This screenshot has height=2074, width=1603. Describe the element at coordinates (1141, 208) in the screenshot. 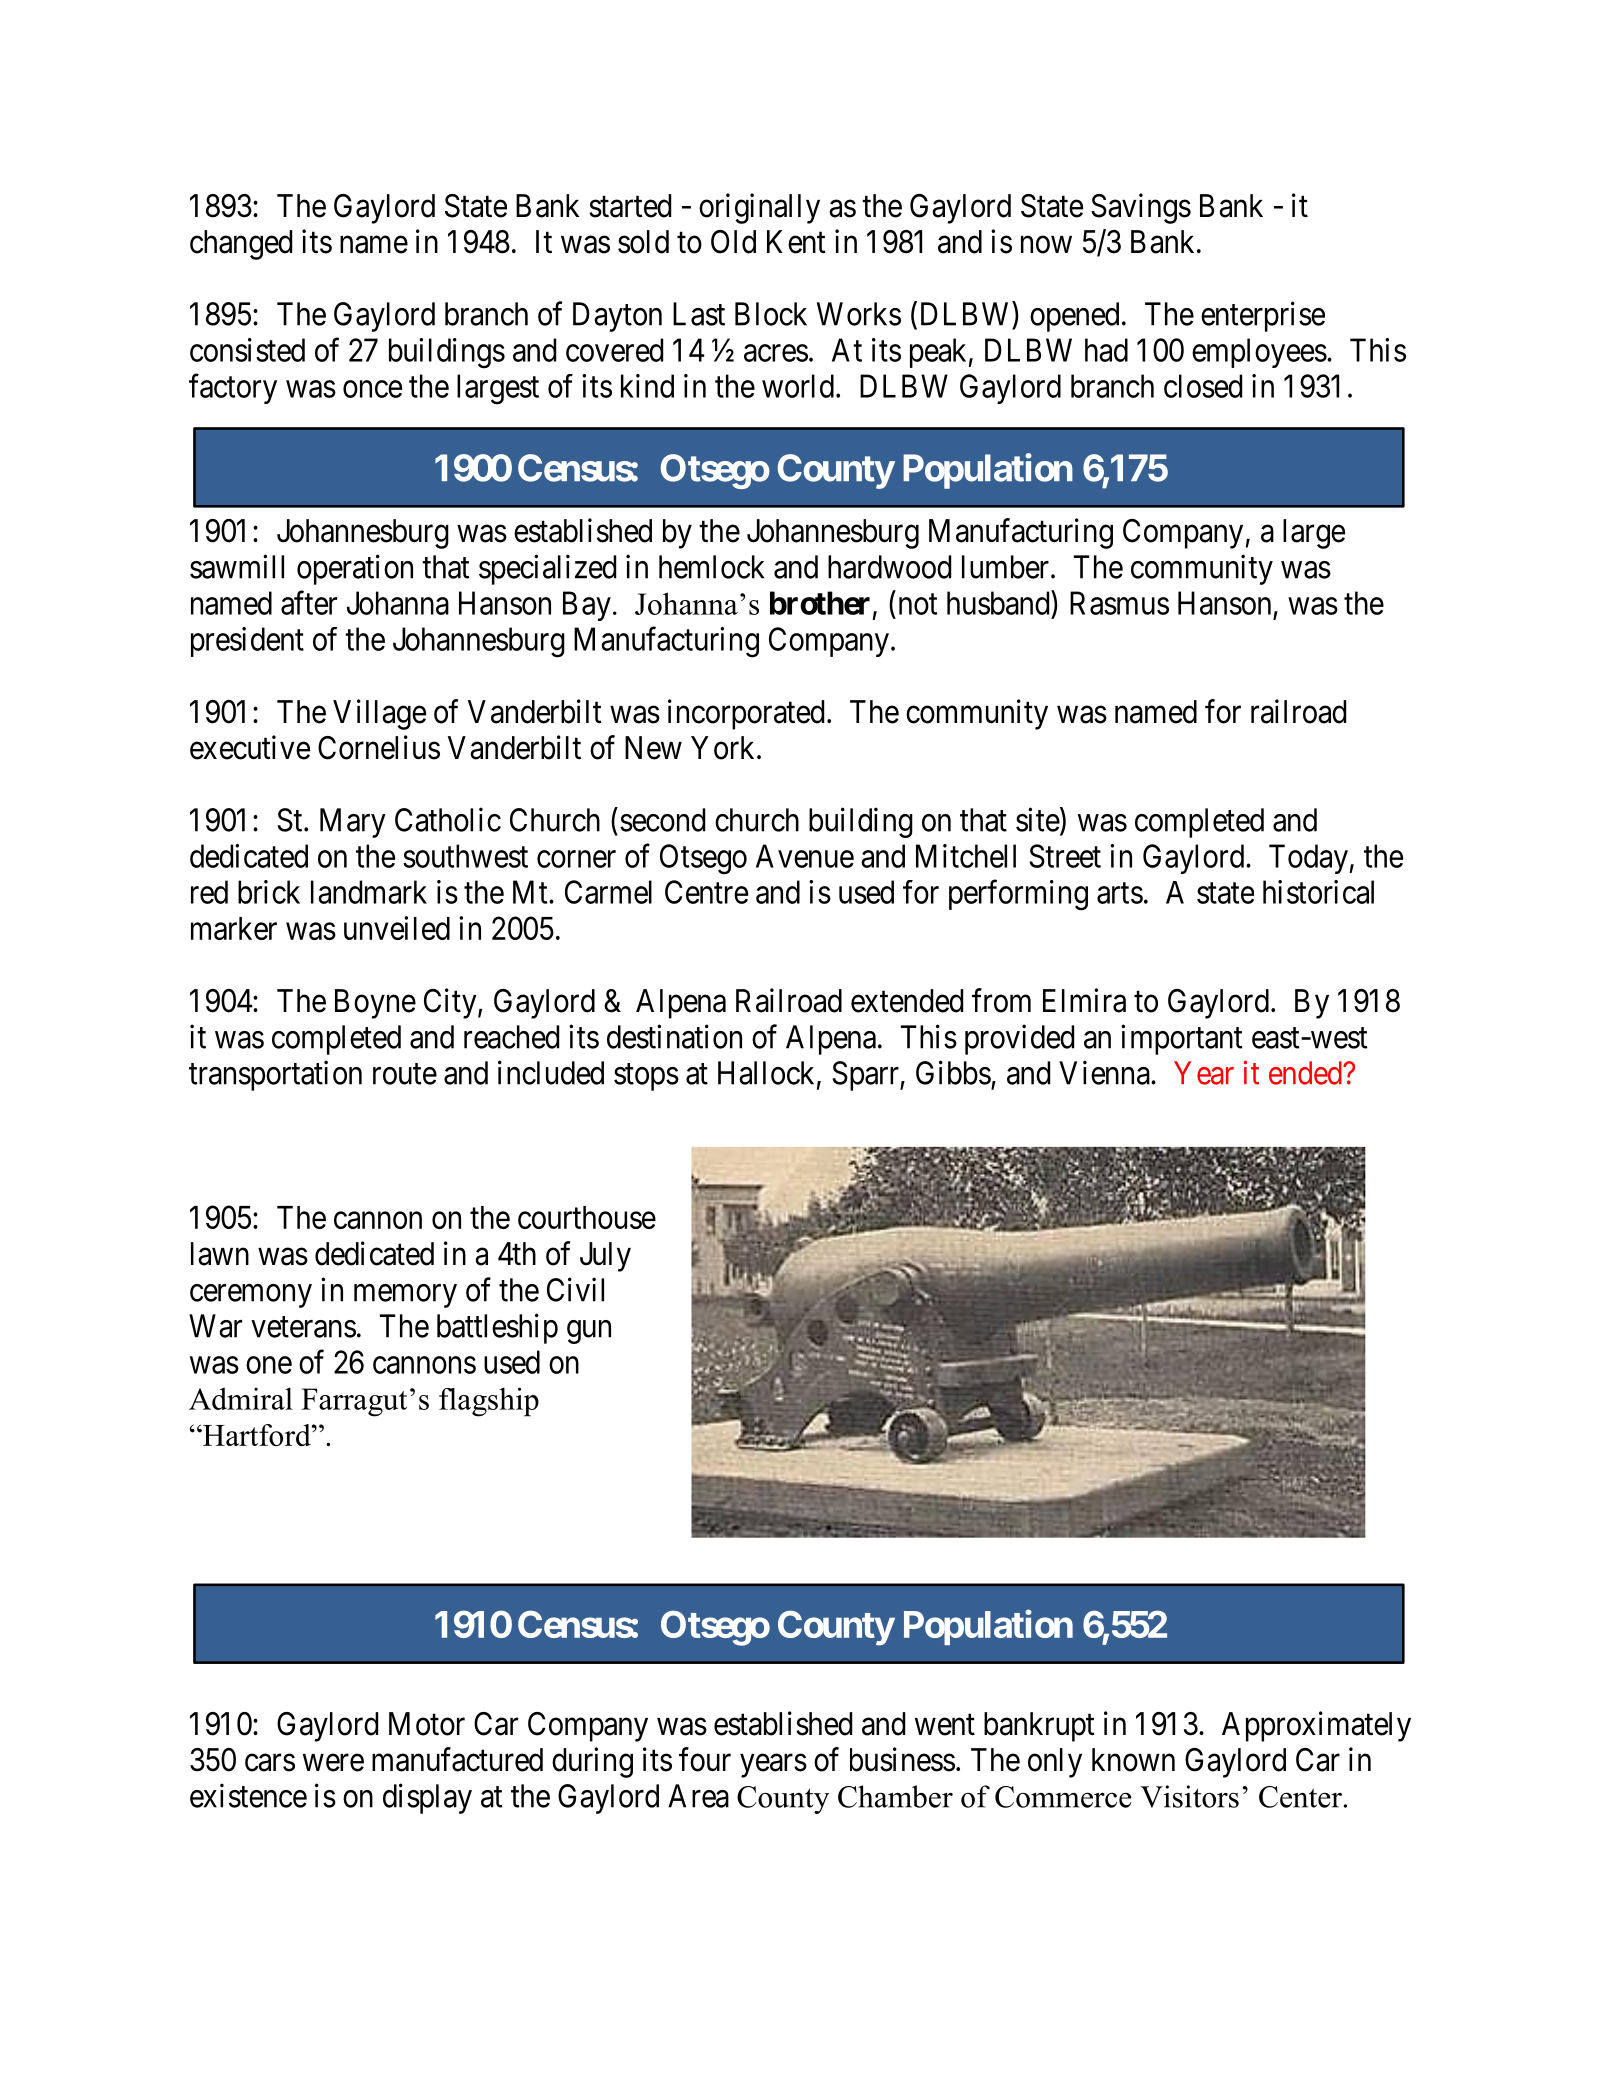

I see `Savings` at that location.
